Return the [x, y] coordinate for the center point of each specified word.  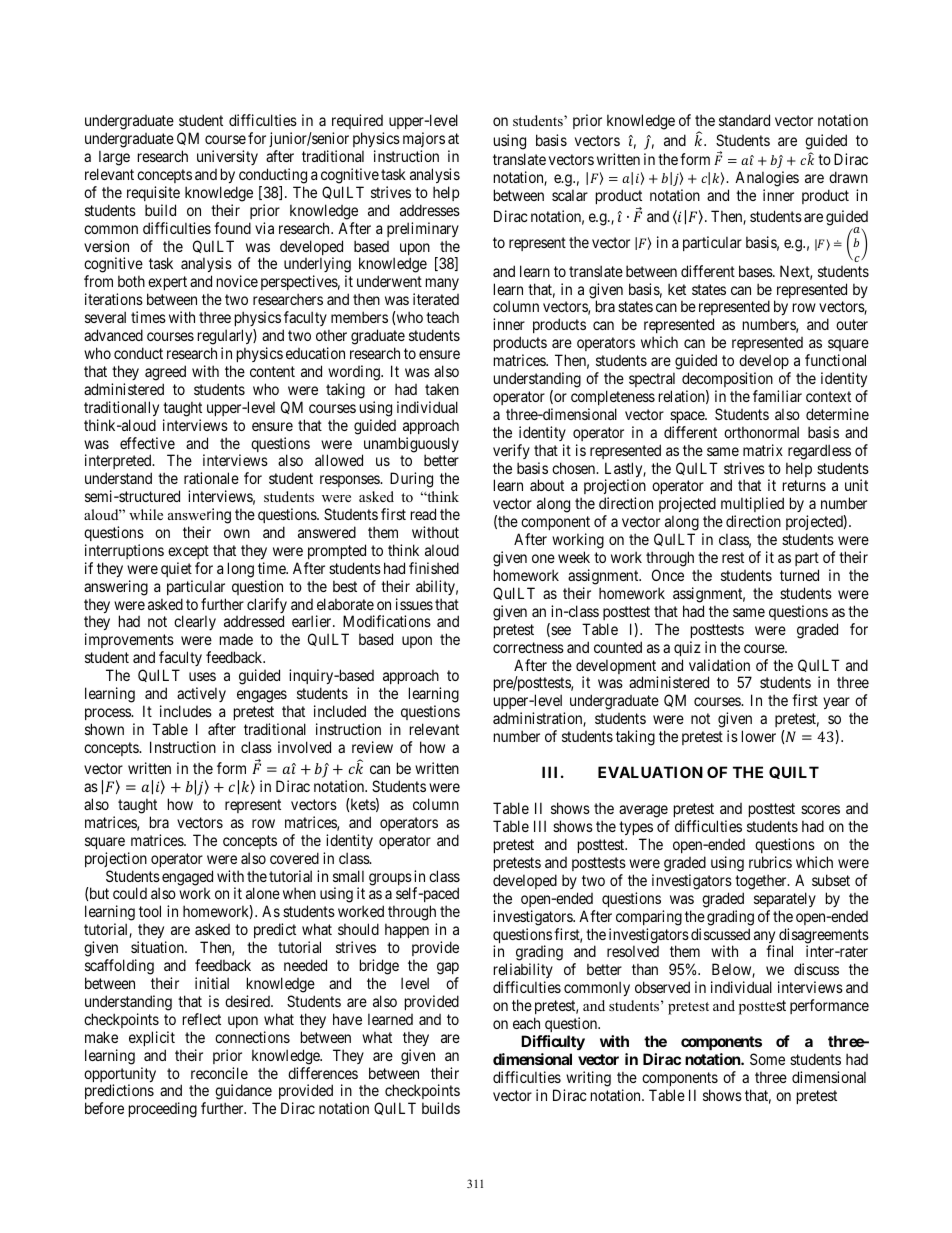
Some [767, 1059]
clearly [195, 622]
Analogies [767, 179]
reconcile [219, 1073]
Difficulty [553, 1042]
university [227, 157]
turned [799, 575]
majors [424, 139]
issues [414, 604]
